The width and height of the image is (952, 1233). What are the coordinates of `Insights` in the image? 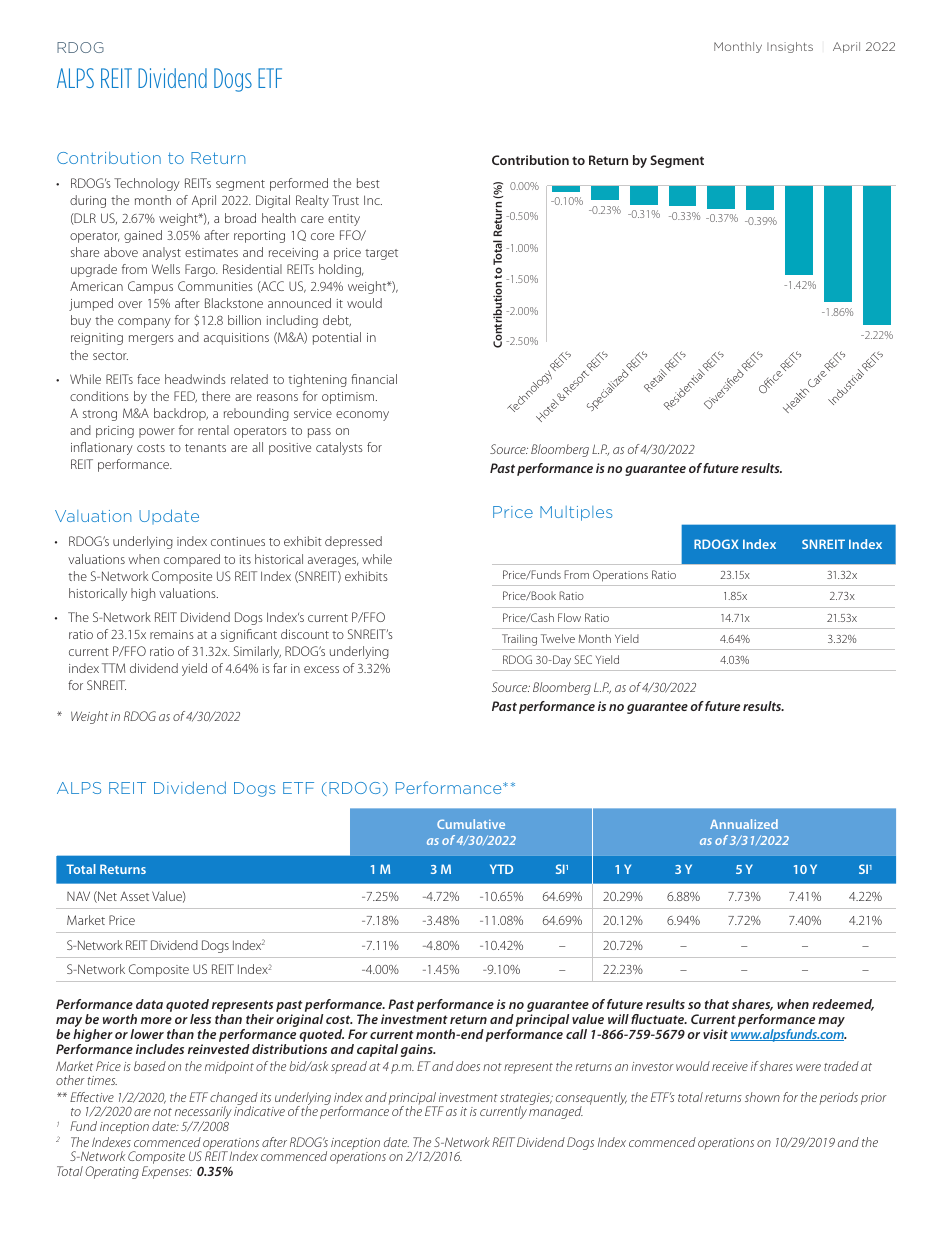 It's located at (790, 47).
